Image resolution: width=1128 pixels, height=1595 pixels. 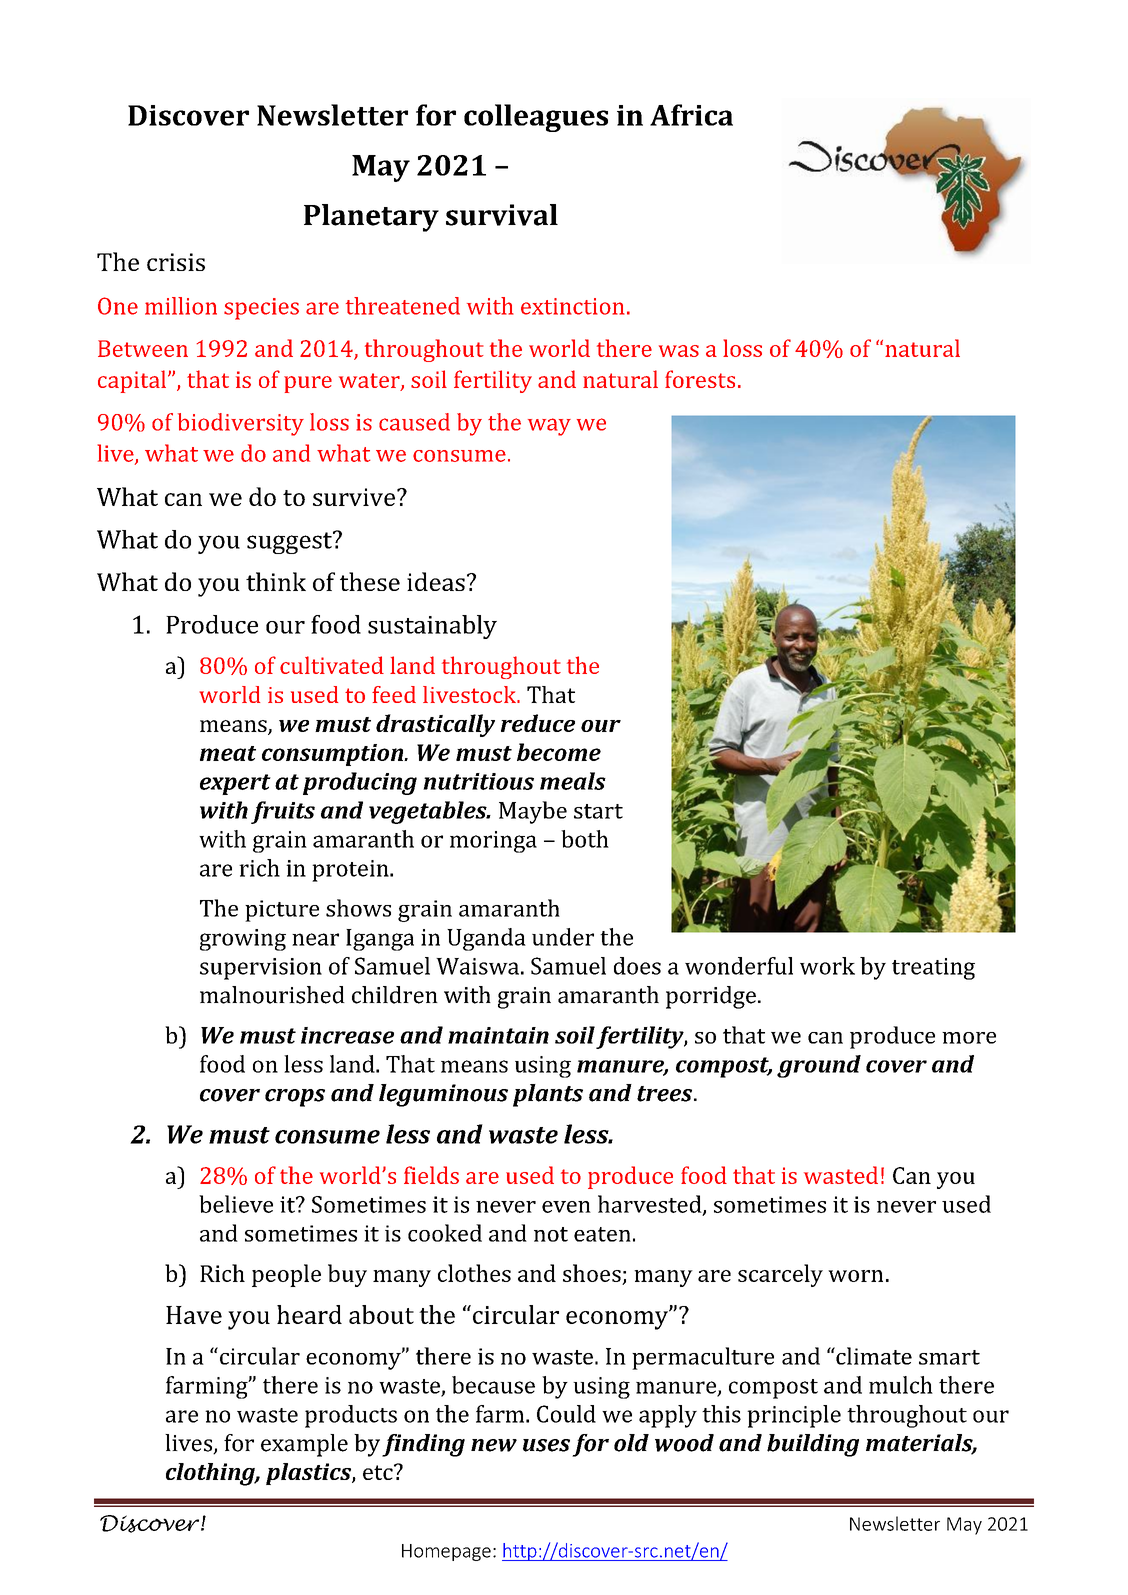 I want to click on work, so click(x=827, y=966).
